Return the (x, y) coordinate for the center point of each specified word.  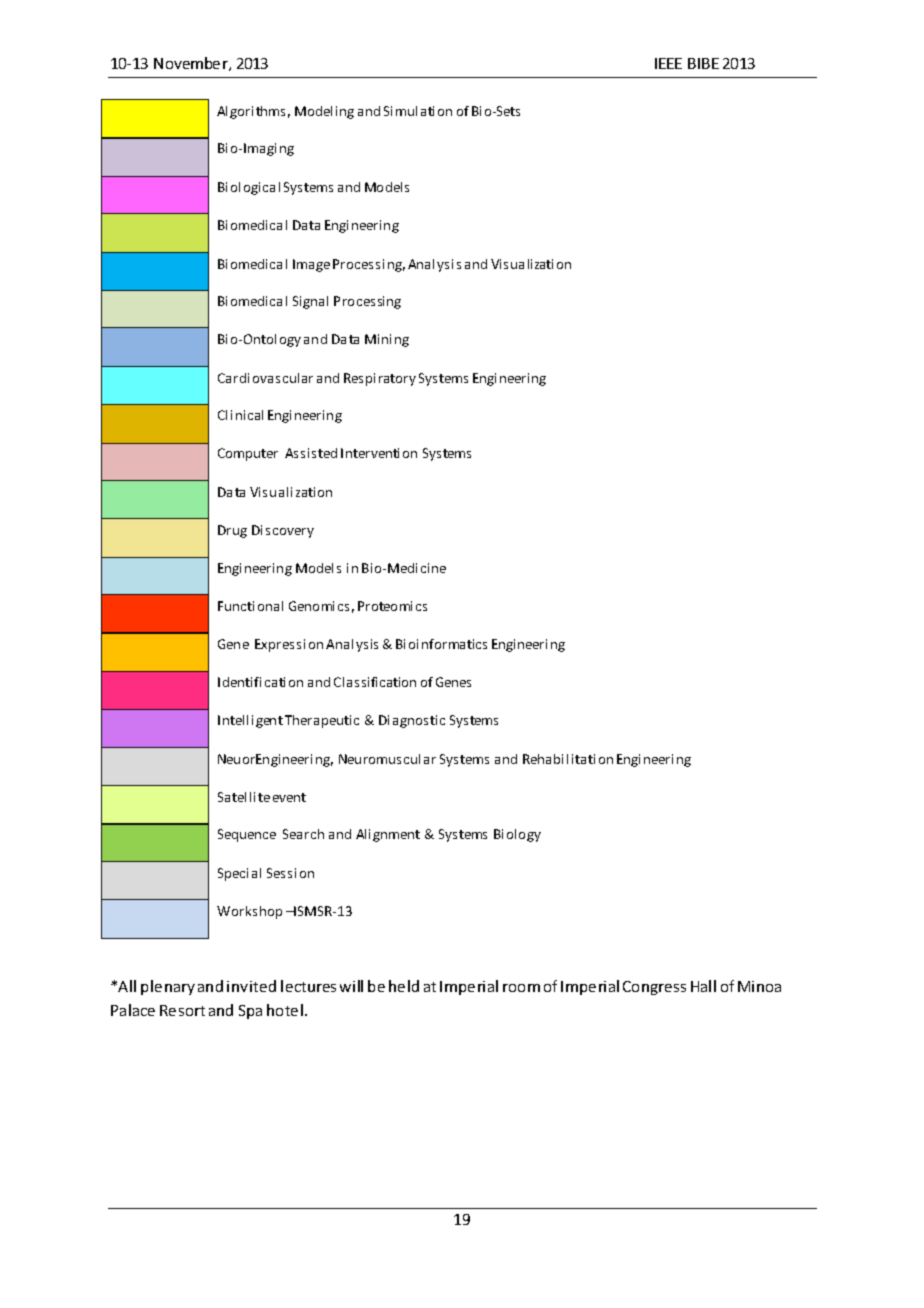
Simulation (418, 111)
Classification (375, 682)
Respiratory (380, 379)
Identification (260, 682)
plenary (168, 987)
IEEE (668, 63)
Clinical (240, 415)
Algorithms (251, 112)
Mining (387, 340)
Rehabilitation (568, 759)
